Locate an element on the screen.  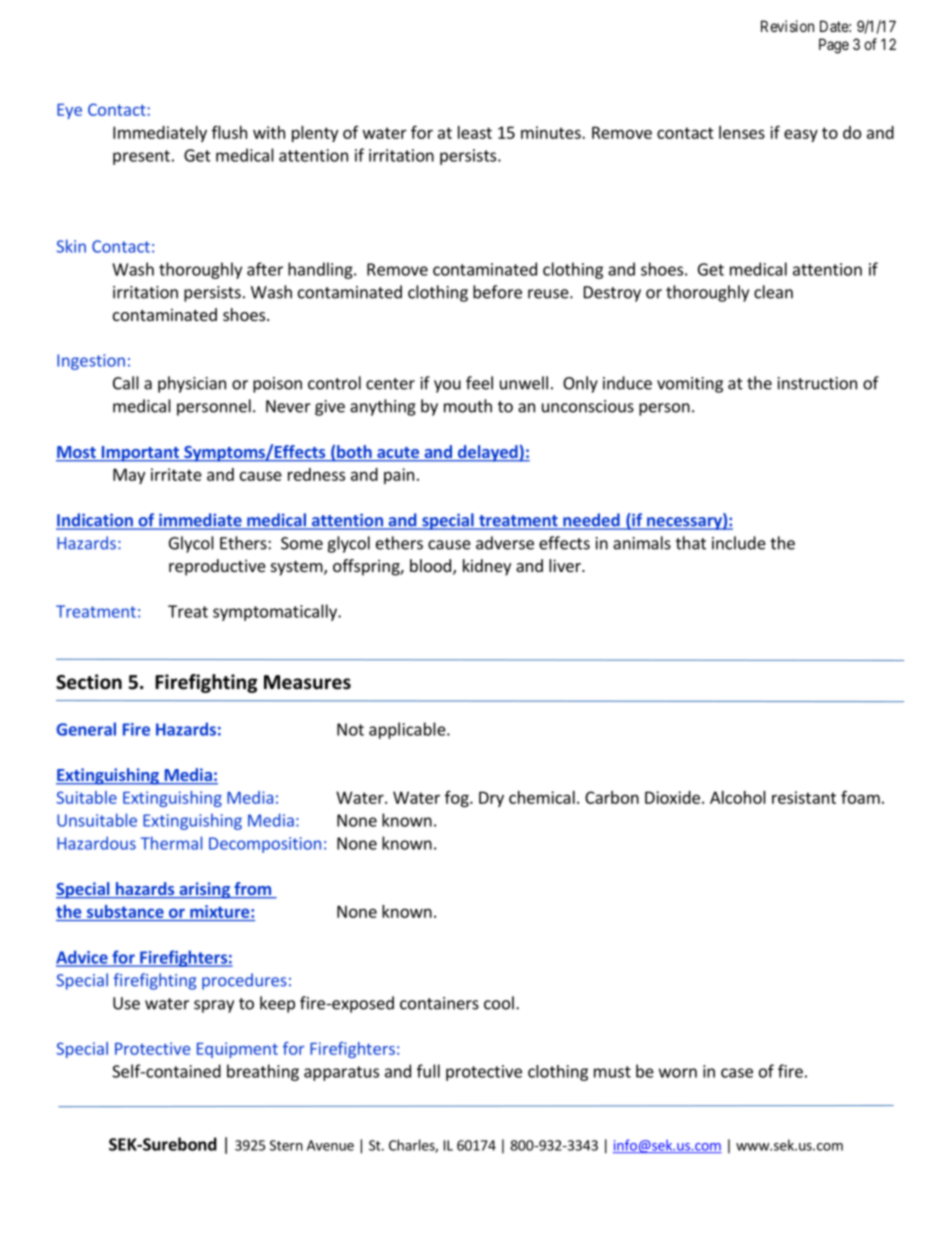
full is located at coordinates (428, 1071).
